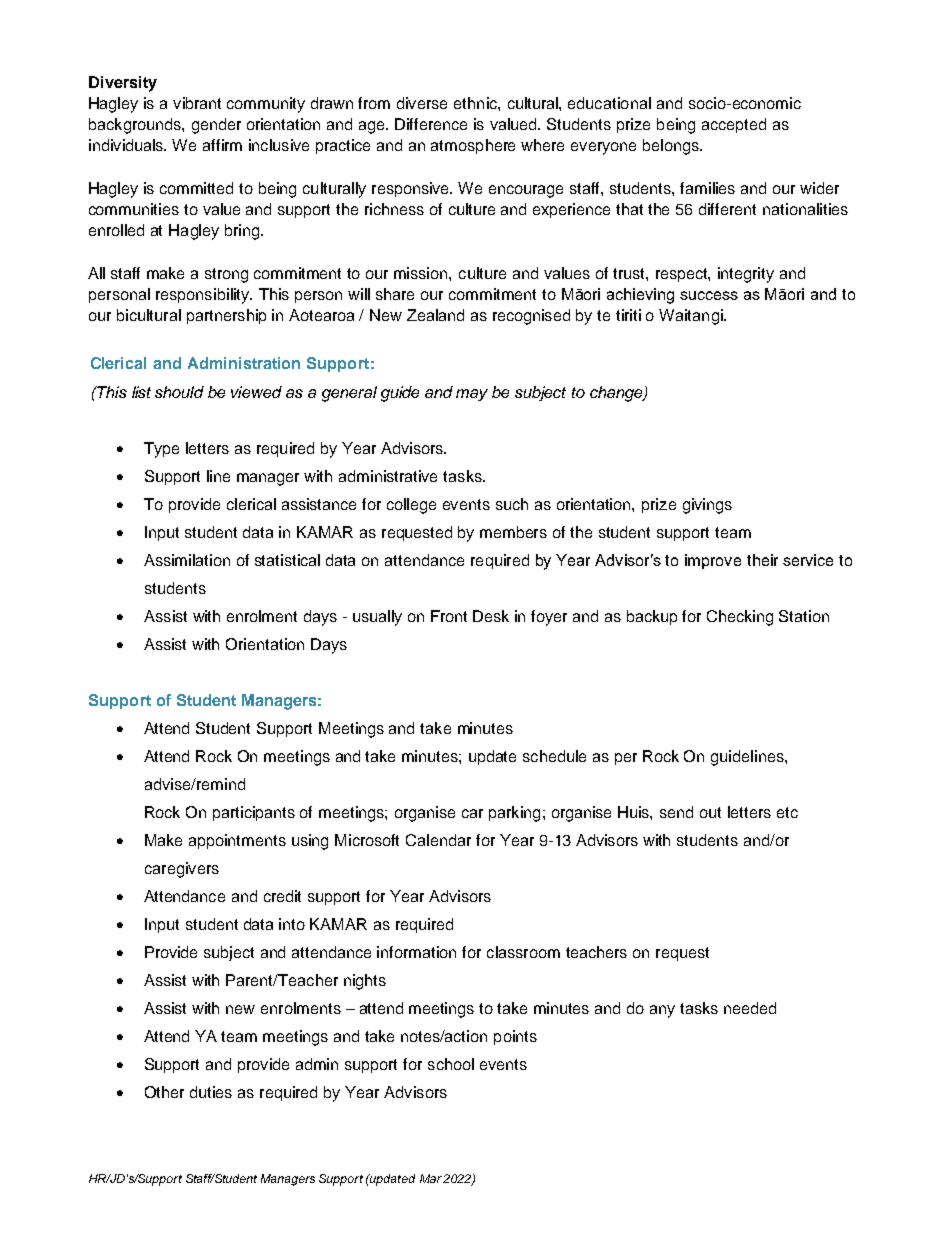 This screenshot has height=1233, width=952. What do you see at coordinates (750, 1008) in the screenshot?
I see `needed` at bounding box center [750, 1008].
